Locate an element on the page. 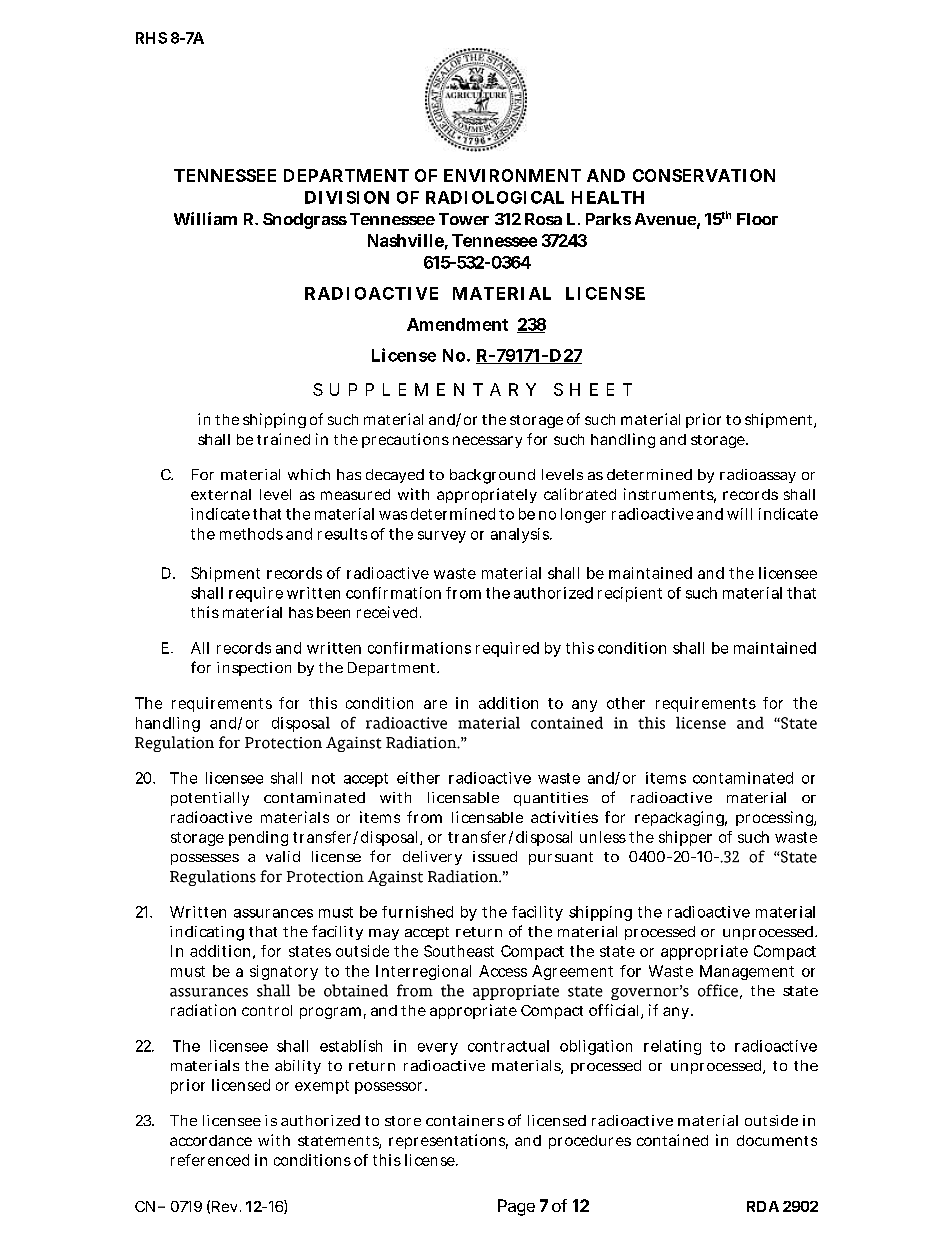 The width and height of the document is (952, 1233). contained is located at coordinates (672, 1140).
